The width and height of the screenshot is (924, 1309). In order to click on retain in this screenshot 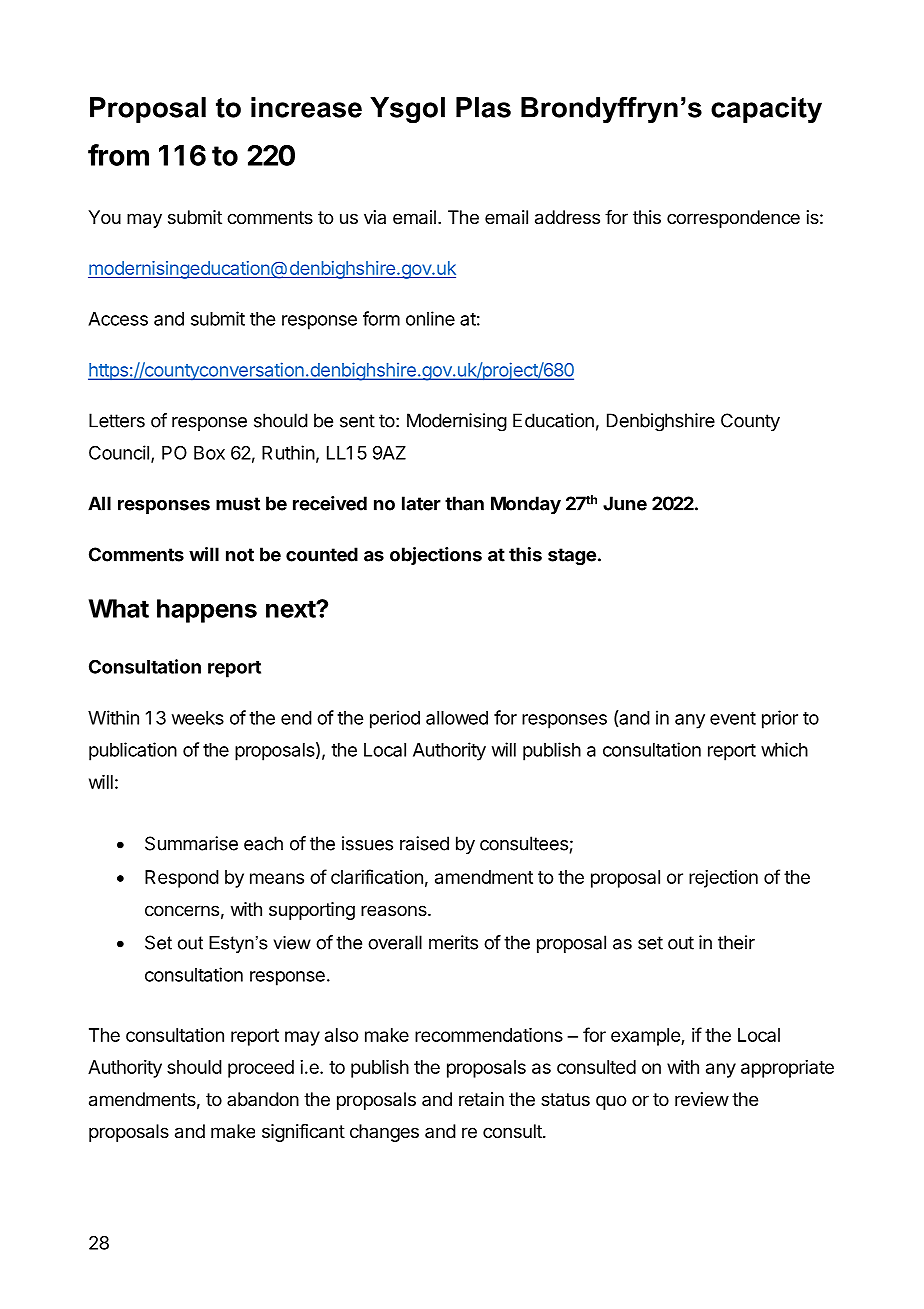, I will do `click(481, 1099)`.
